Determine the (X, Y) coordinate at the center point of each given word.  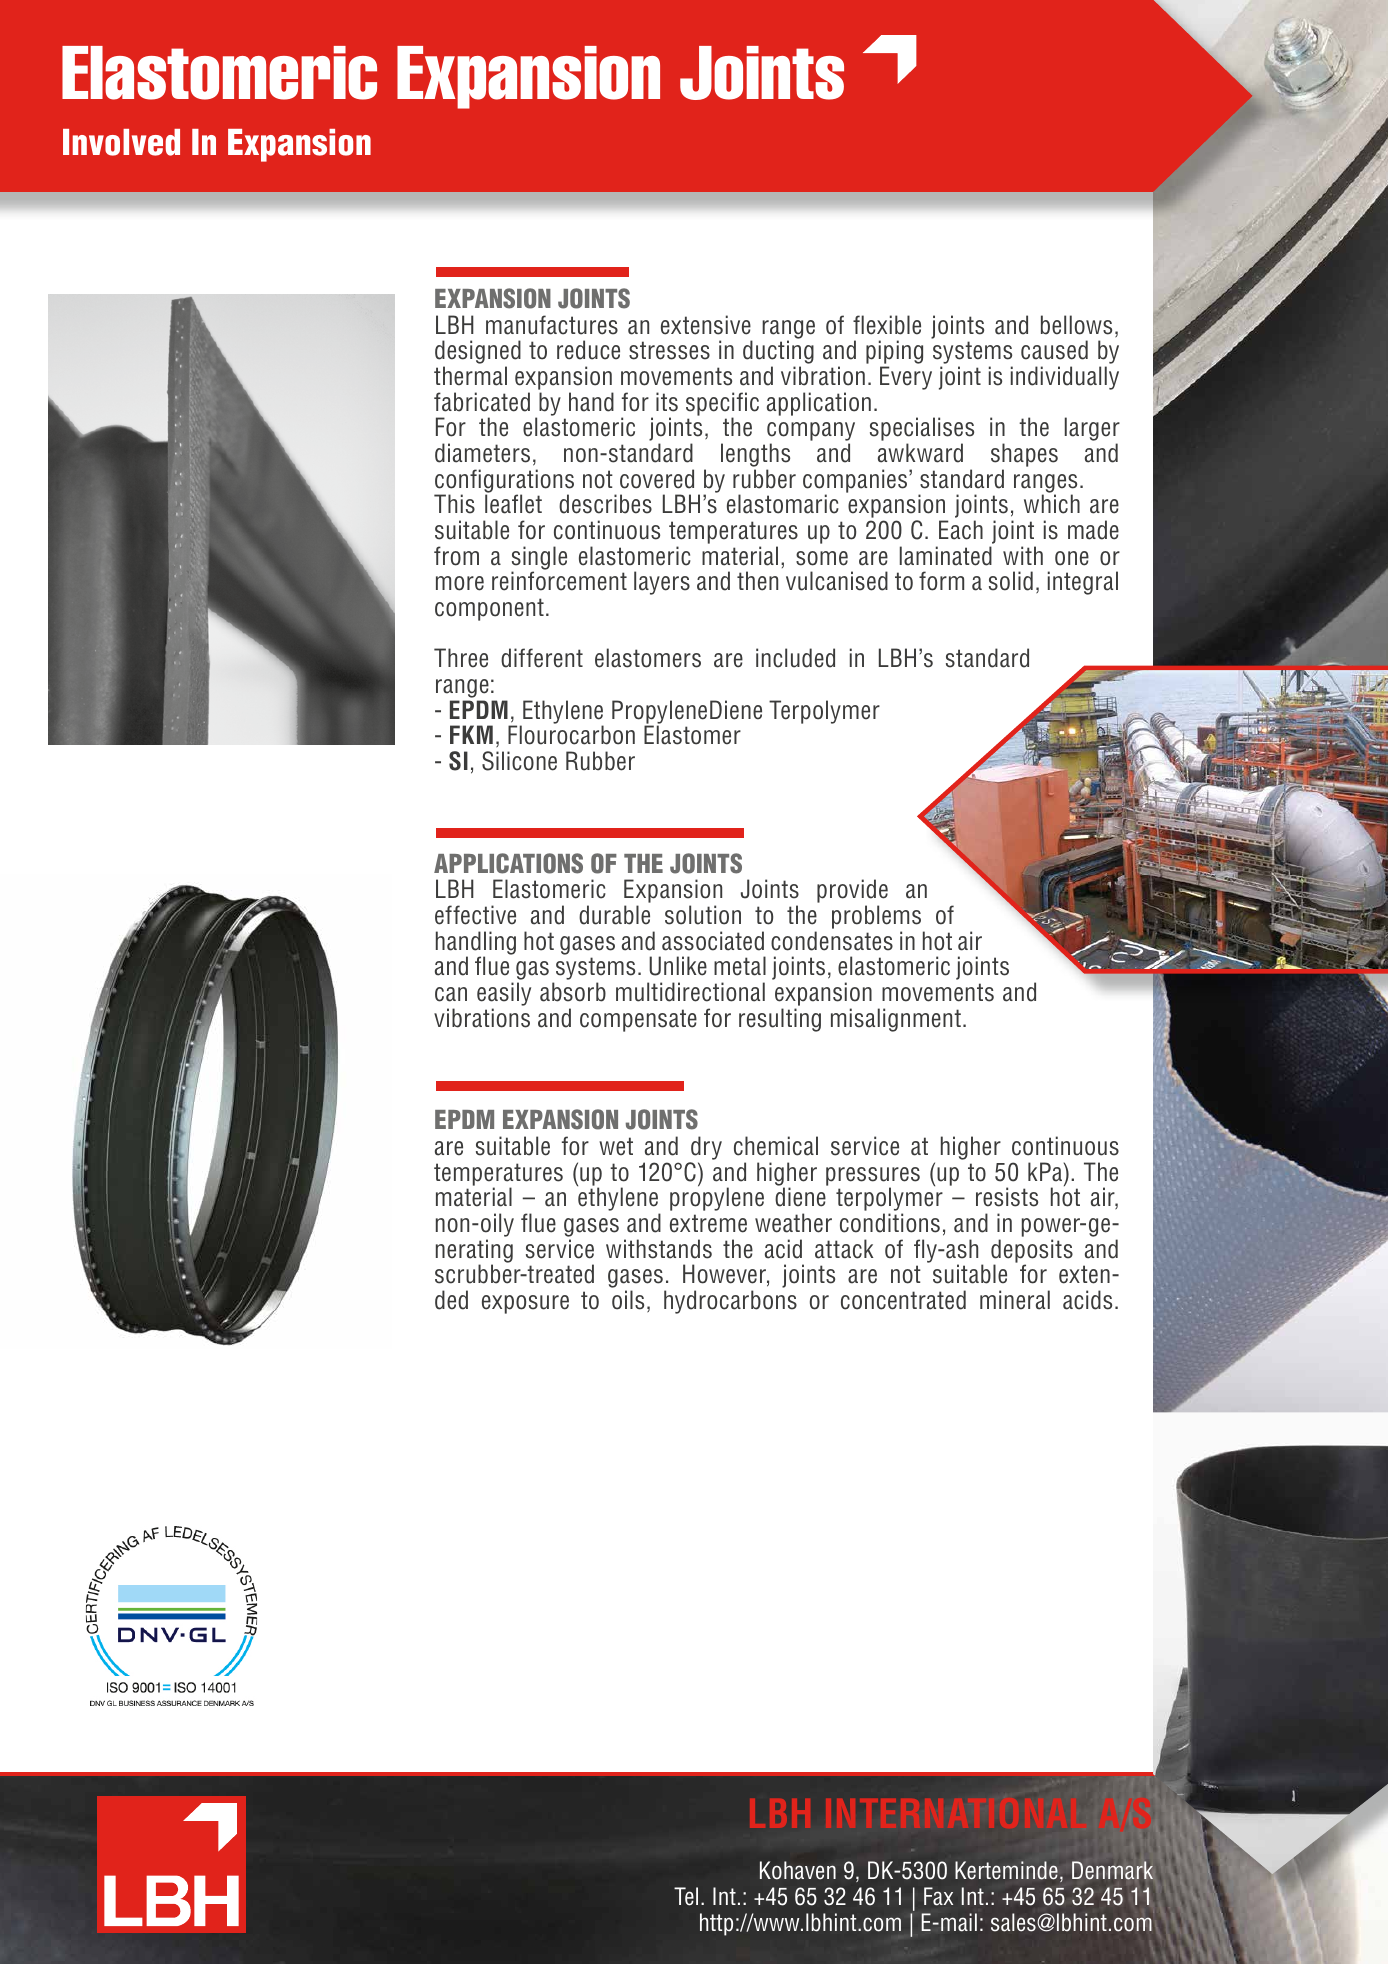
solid (1011, 581)
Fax (938, 1896)
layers (662, 583)
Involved (121, 142)
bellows (1076, 325)
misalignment (896, 1020)
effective (475, 915)
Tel (686, 1896)
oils (628, 1300)
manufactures (552, 325)
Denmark (1112, 1870)
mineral (1015, 1300)
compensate (638, 1020)
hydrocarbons (730, 1302)
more (460, 583)
